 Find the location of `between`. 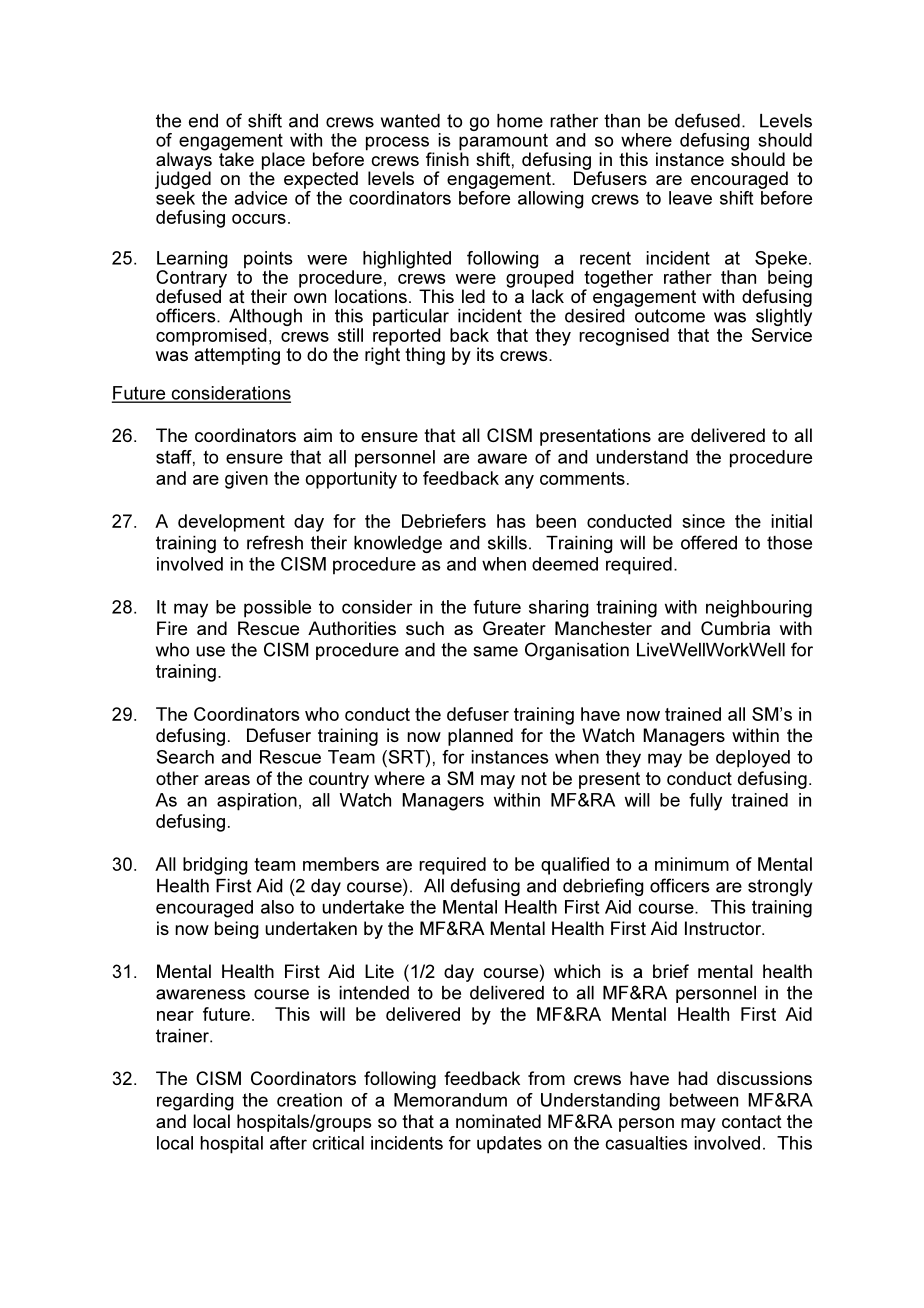

between is located at coordinates (704, 1100).
